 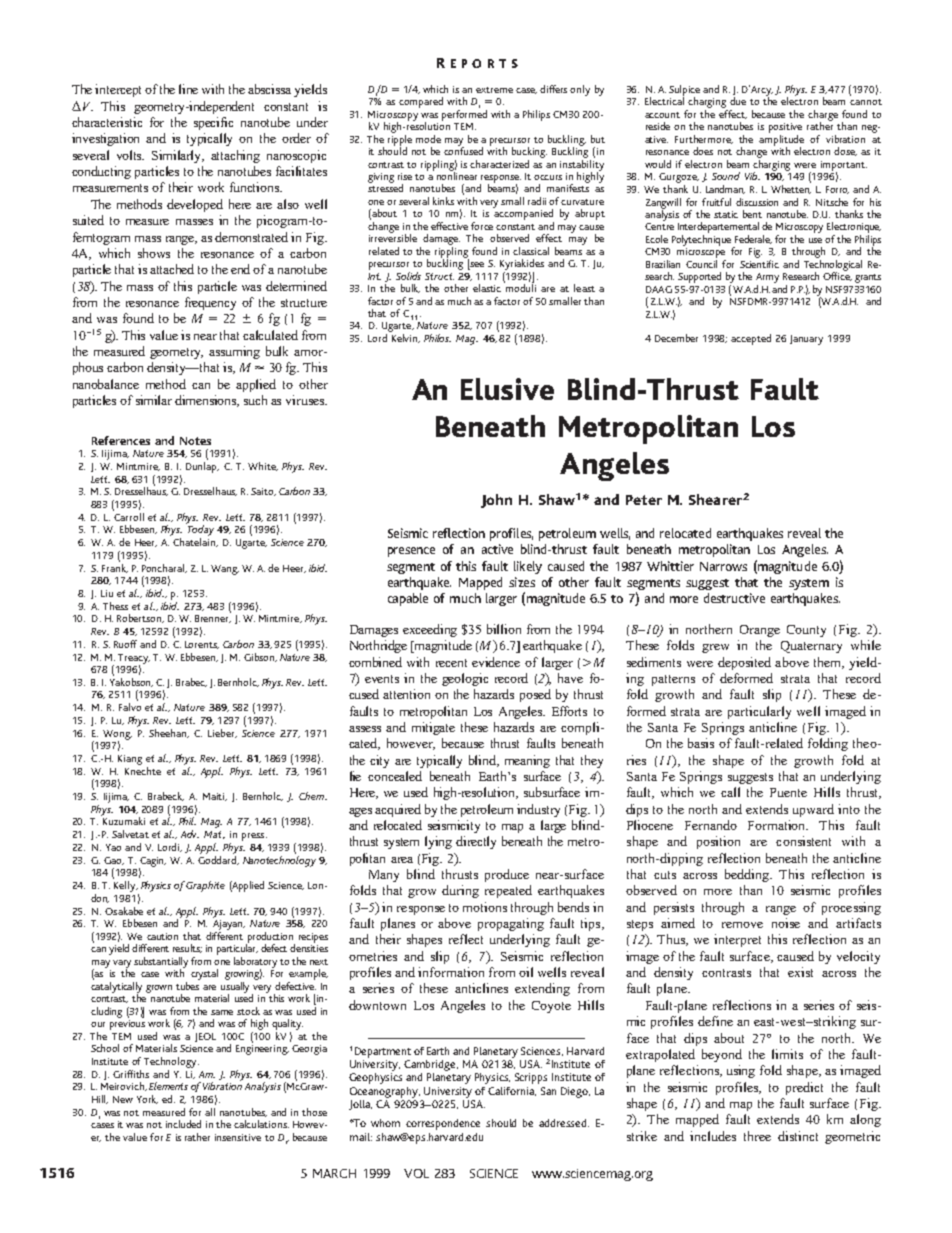 I want to click on Brenner, so click(x=213, y=619).
